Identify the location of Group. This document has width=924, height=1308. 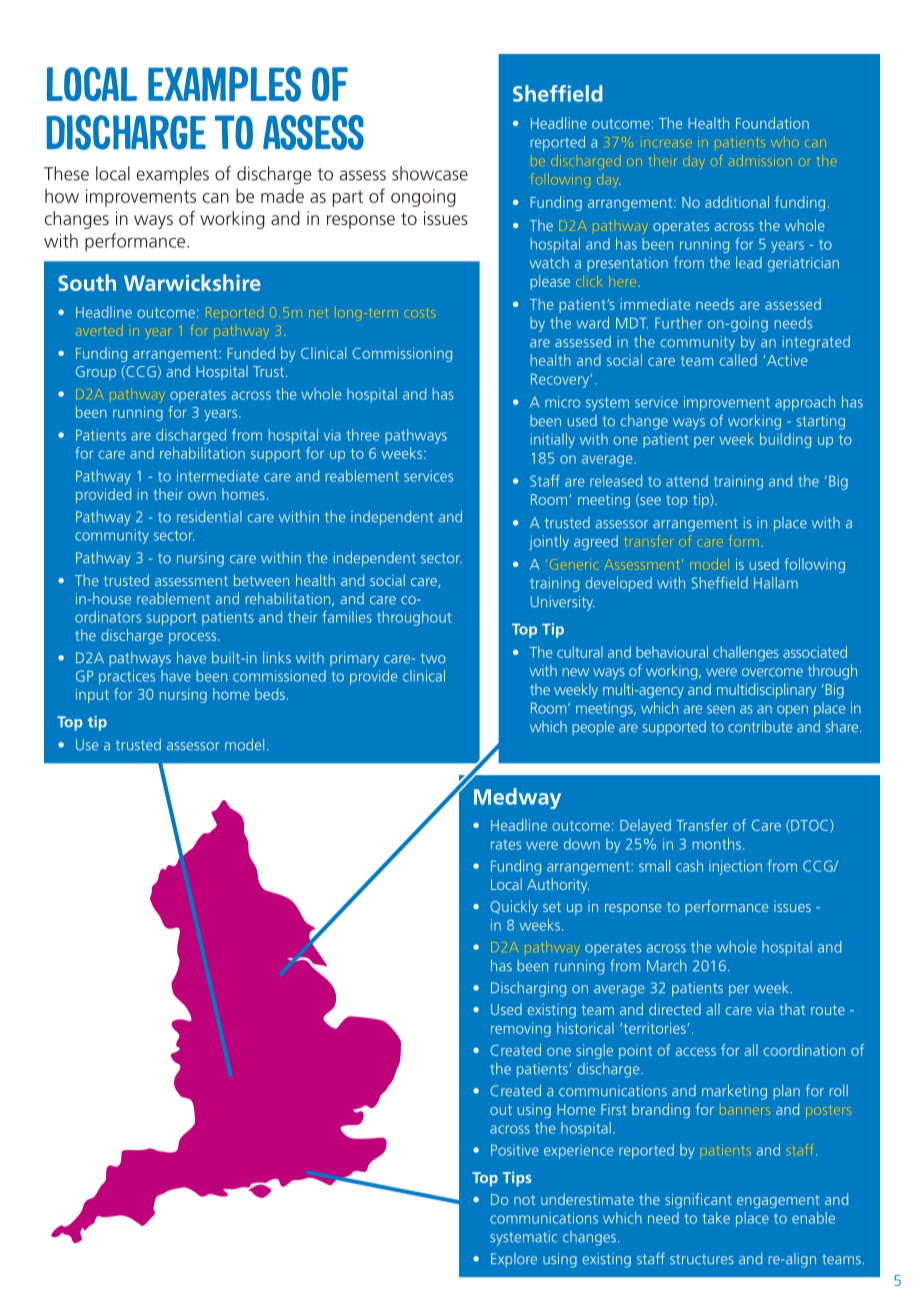
(96, 373).
